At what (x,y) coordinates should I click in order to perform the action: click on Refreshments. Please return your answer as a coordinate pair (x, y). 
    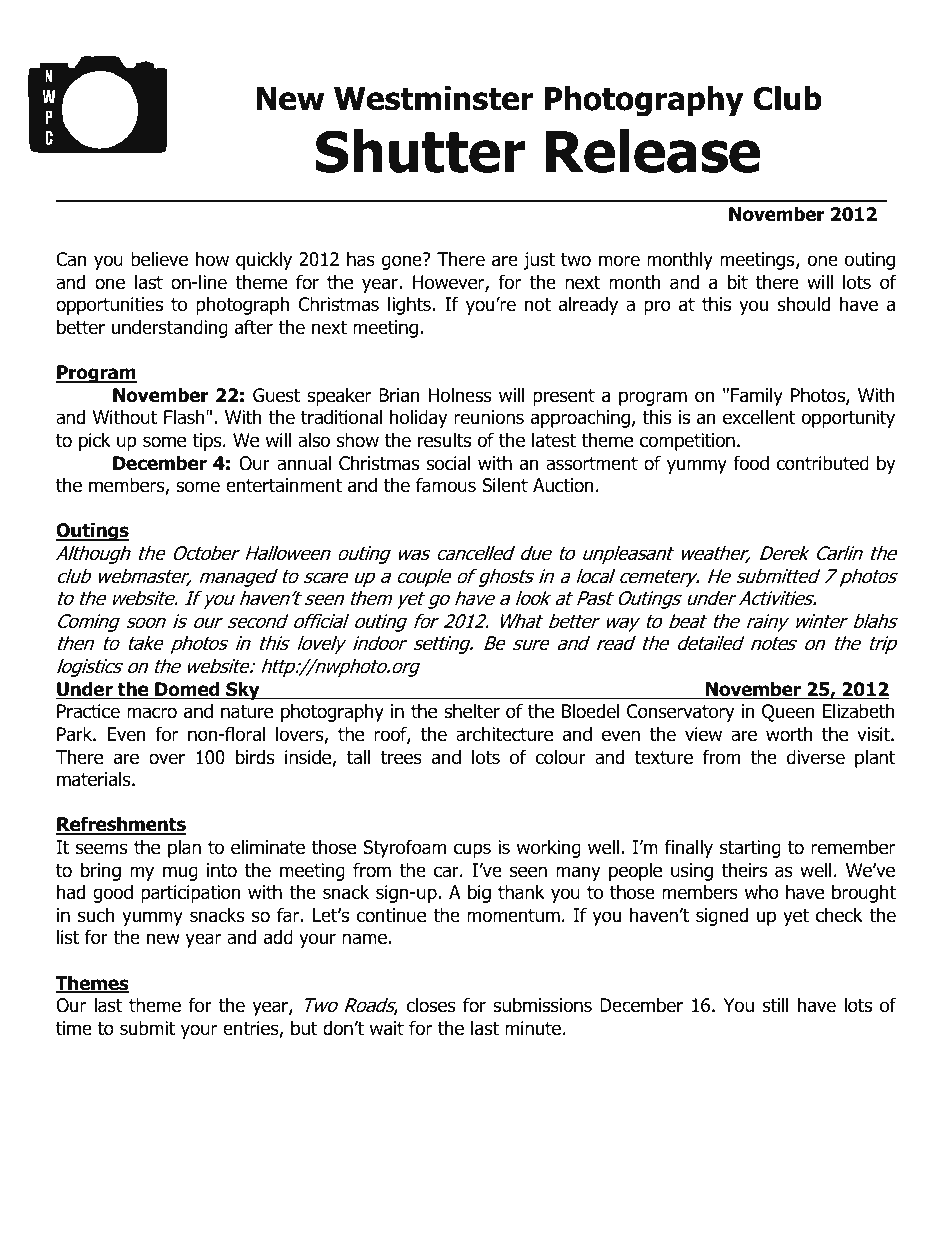
    Looking at the image, I should click on (121, 825).
